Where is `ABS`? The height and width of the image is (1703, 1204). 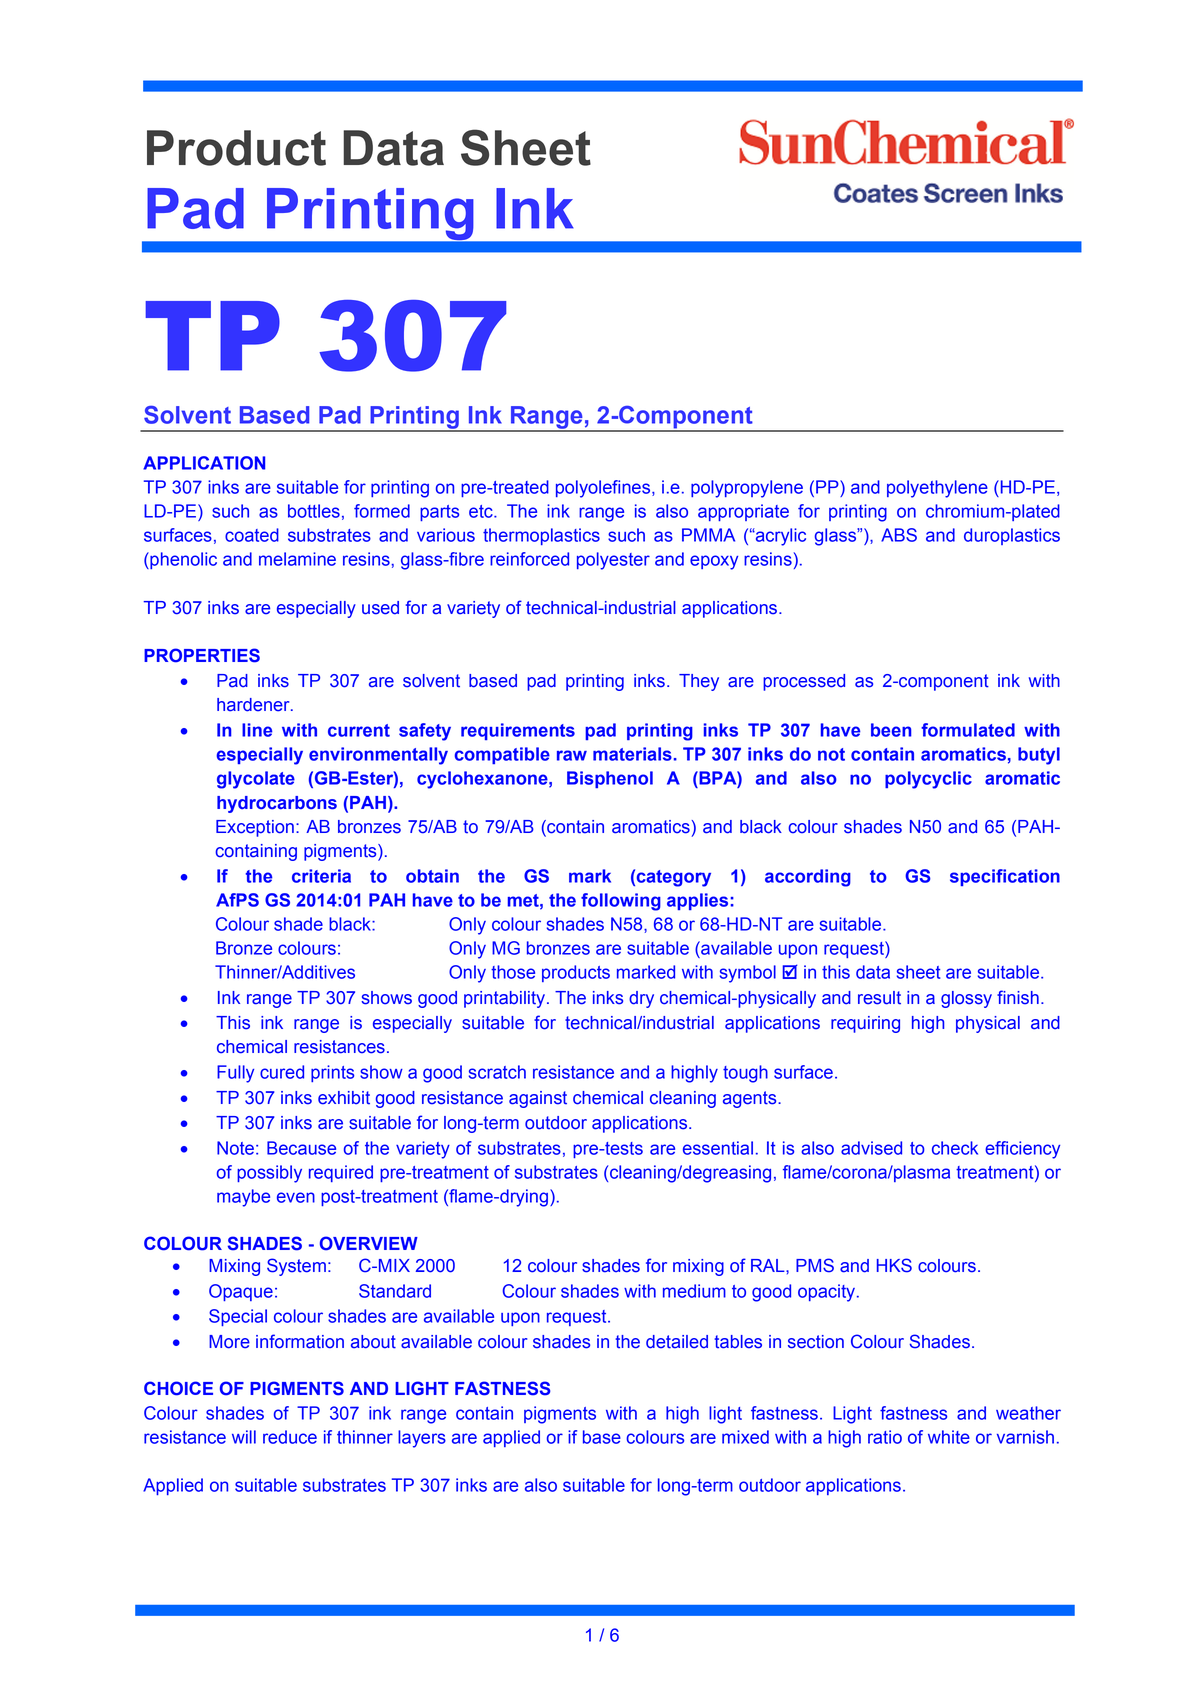
ABS is located at coordinates (899, 535).
